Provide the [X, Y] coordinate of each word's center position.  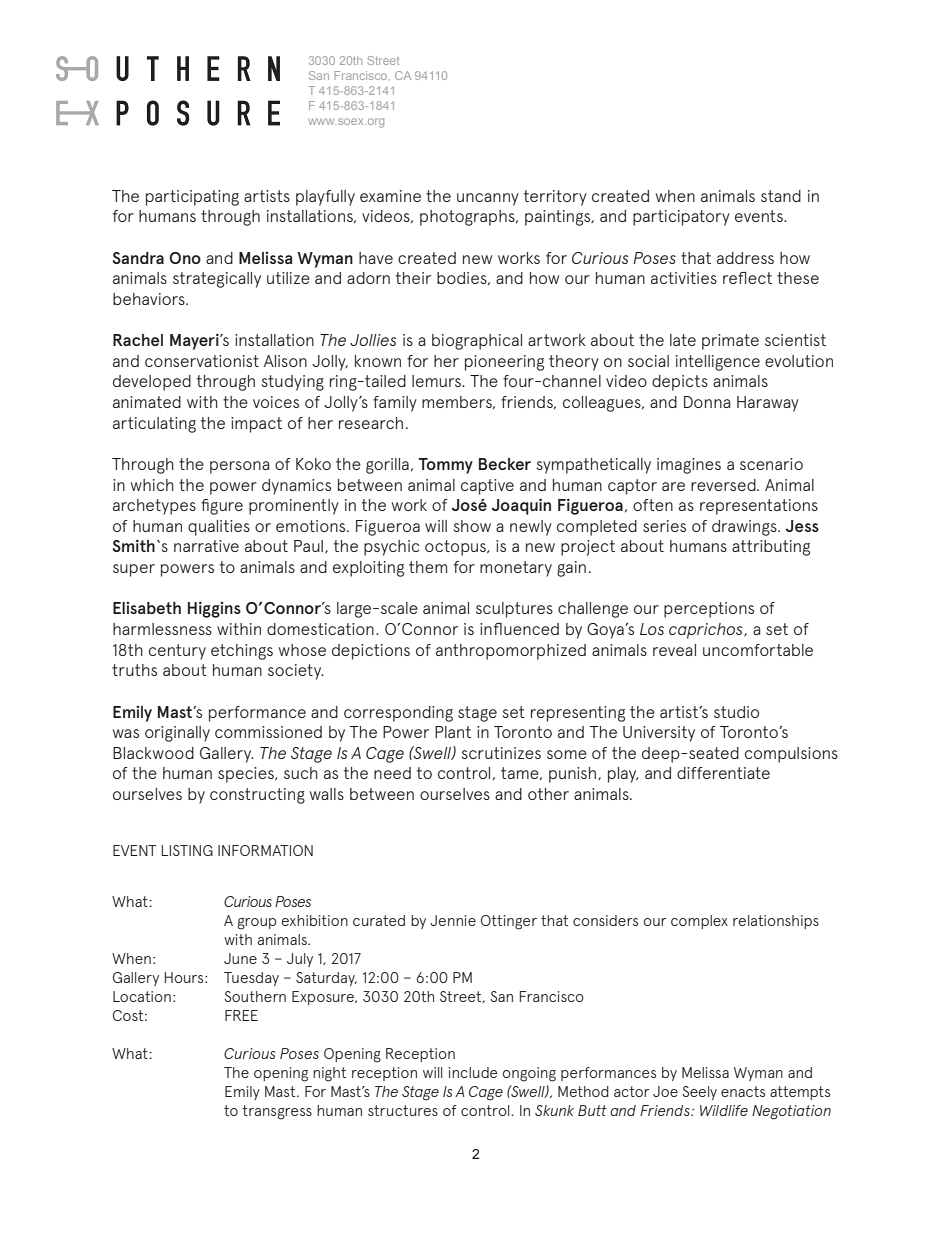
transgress [277, 1112]
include [473, 1072]
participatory [681, 218]
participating [192, 198]
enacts [743, 1091]
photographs [468, 218]
